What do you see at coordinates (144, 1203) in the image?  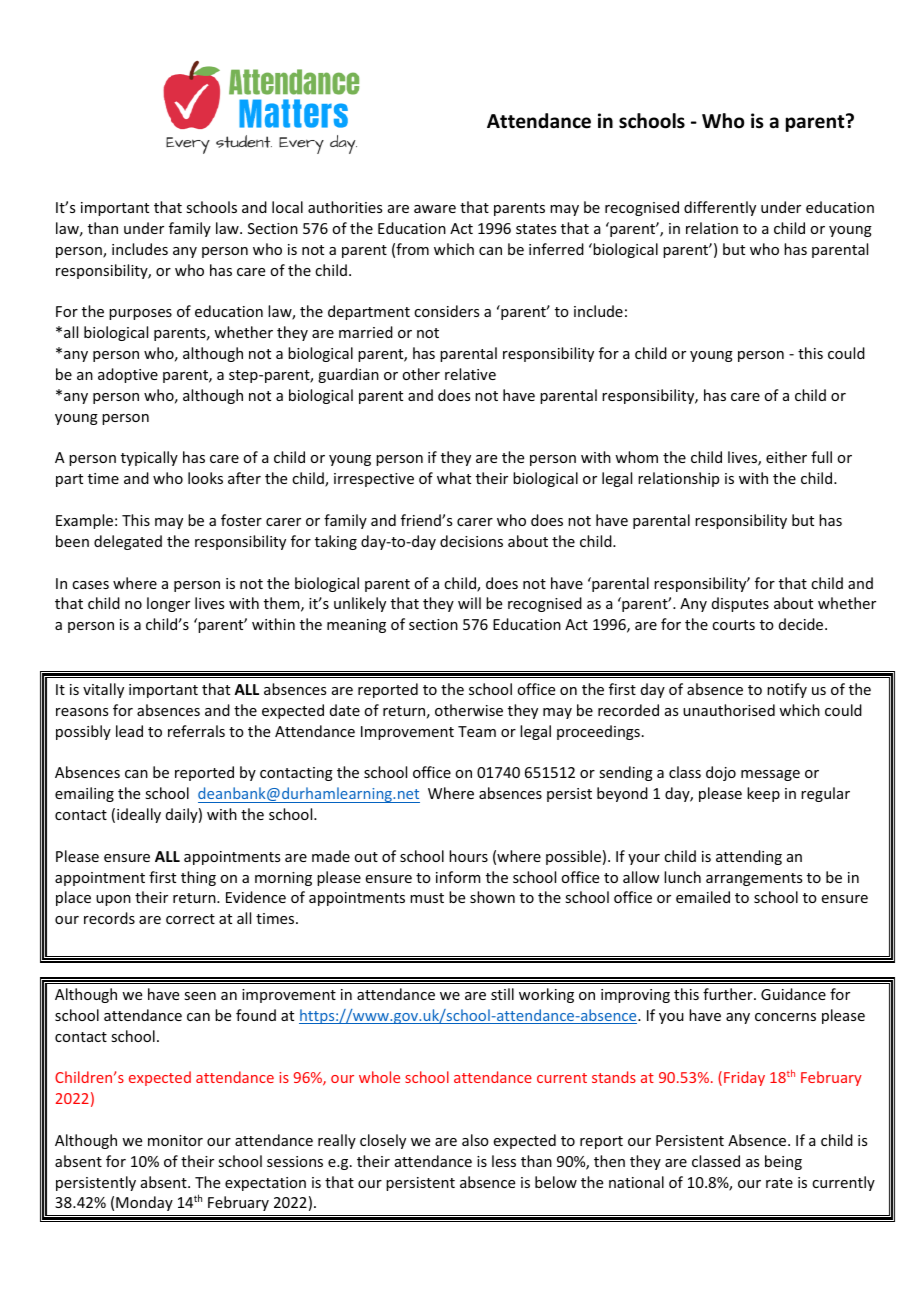 I see `Monday` at bounding box center [144, 1203].
